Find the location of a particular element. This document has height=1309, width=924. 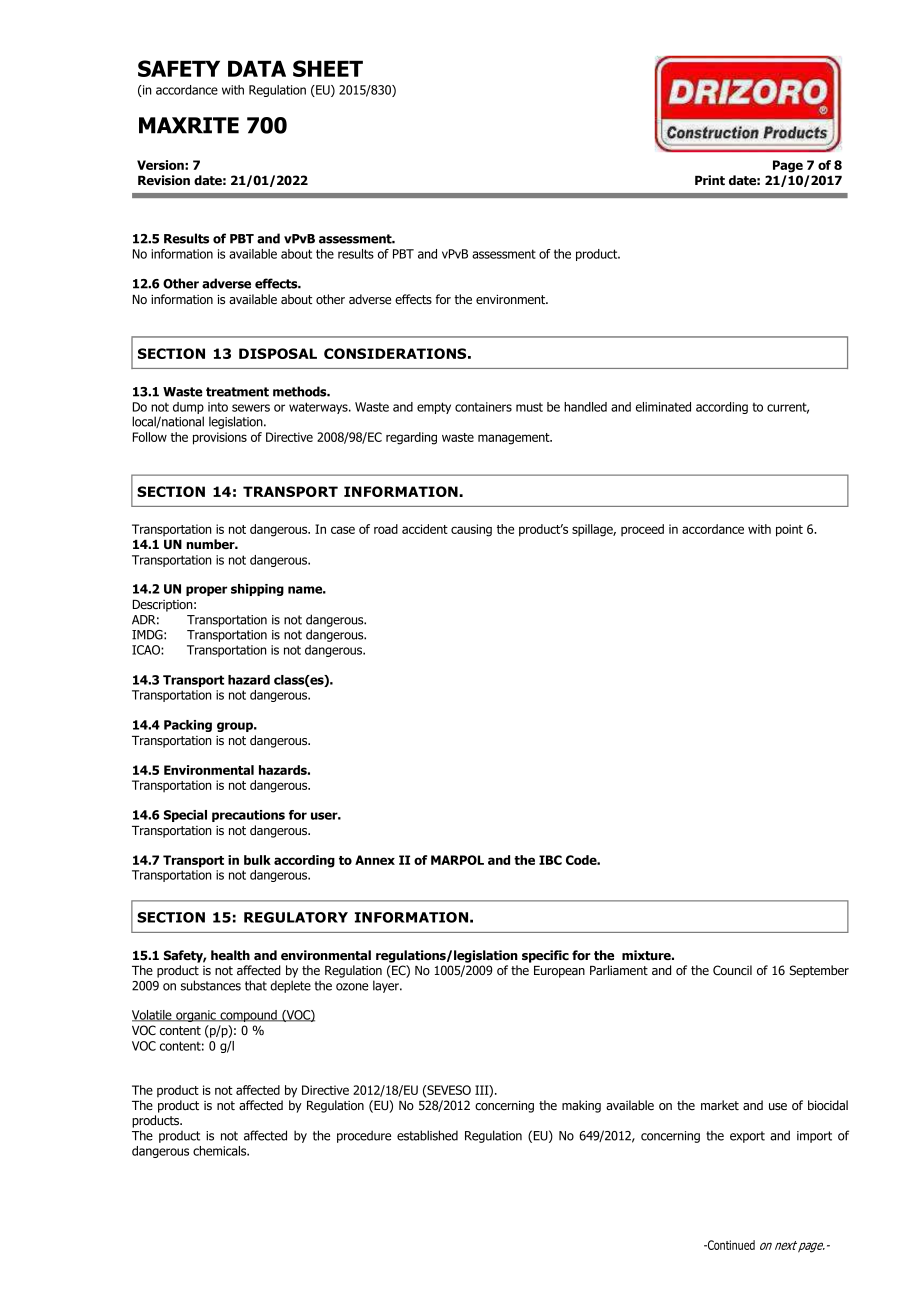

provisions is located at coordinates (220, 438).
